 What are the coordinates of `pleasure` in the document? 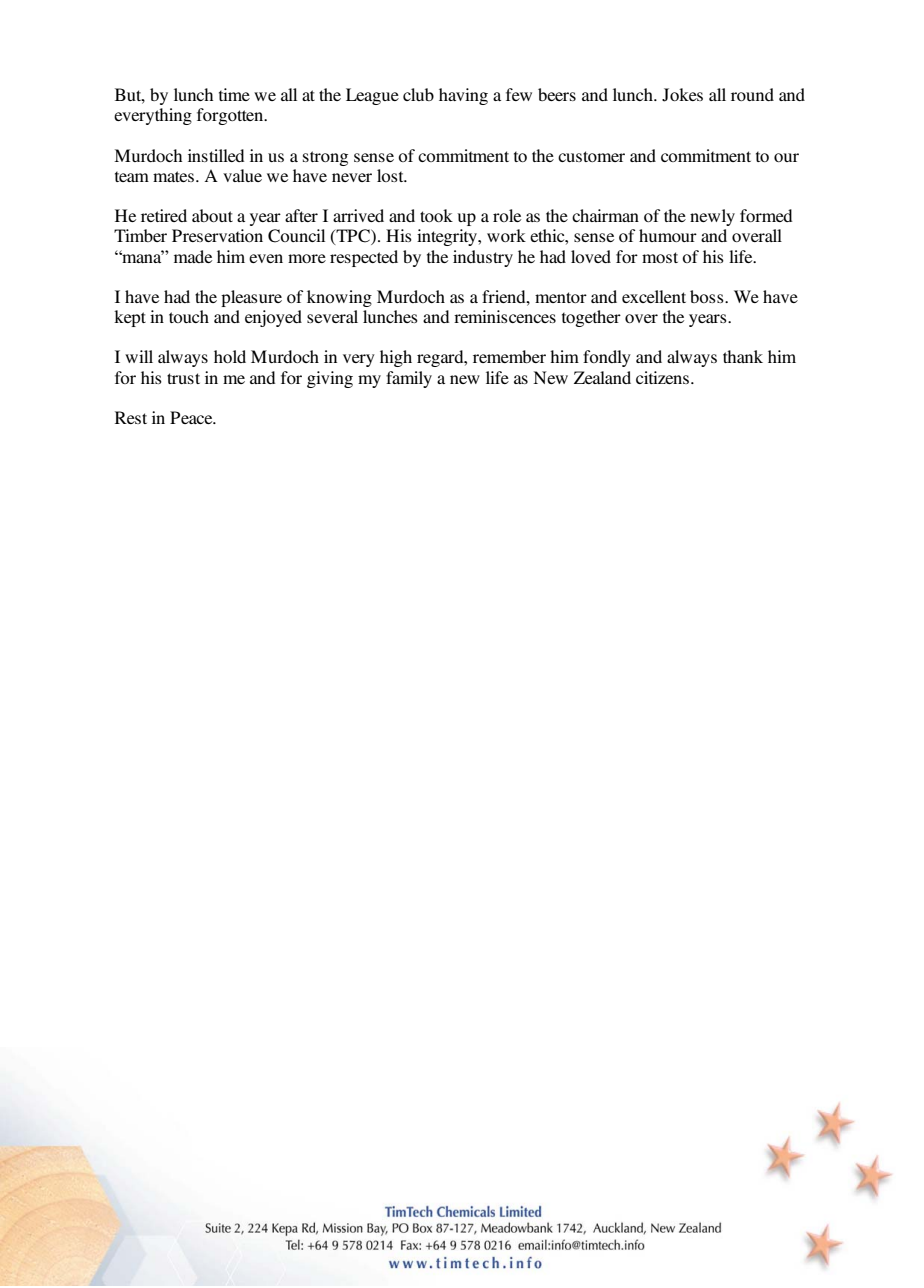 It's located at (251, 298).
